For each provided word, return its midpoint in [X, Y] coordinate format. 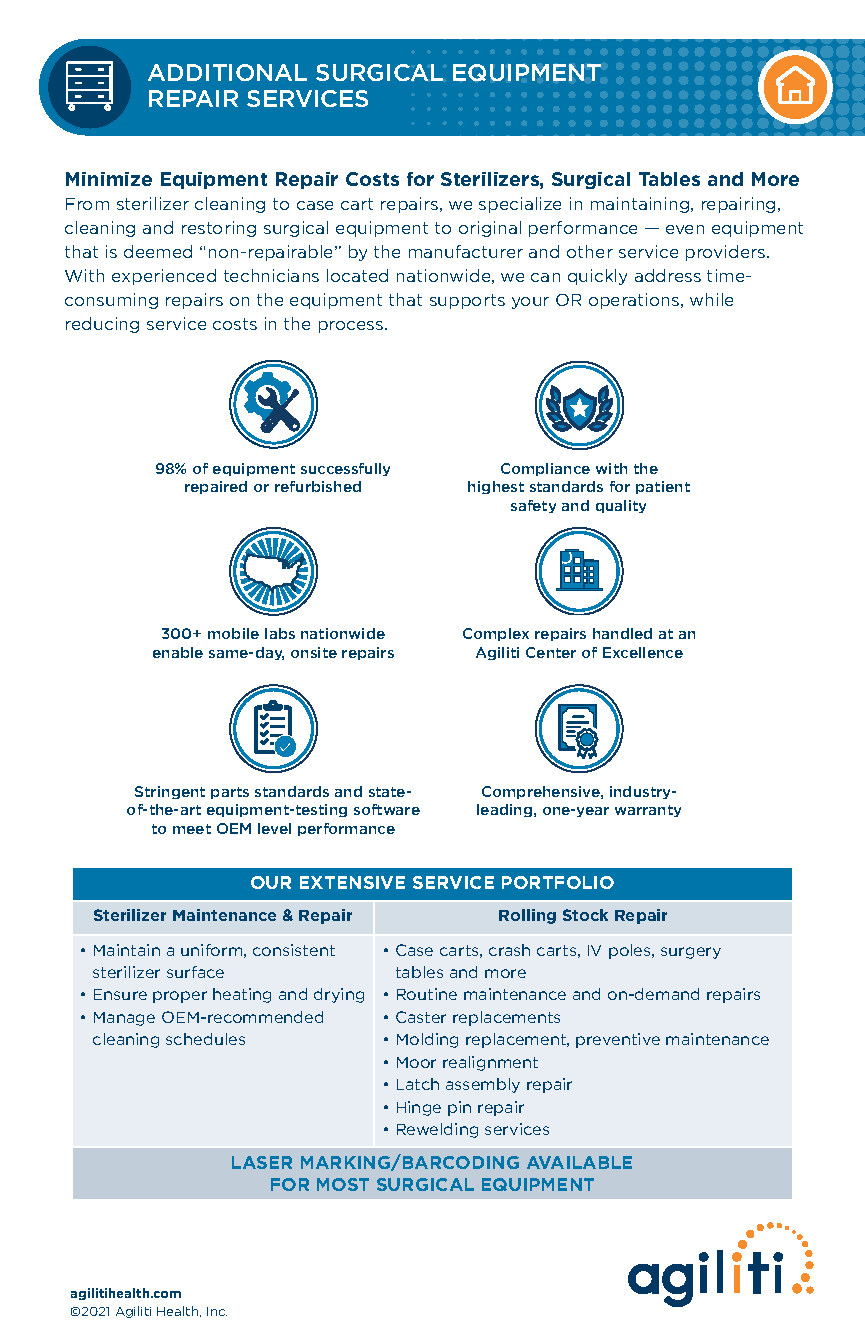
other [590, 251]
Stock [585, 915]
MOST [343, 1184]
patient [663, 487]
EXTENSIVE [352, 882]
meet [192, 829]
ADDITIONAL [227, 72]
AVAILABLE [579, 1162]
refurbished [318, 486]
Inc [217, 1311]
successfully [345, 469]
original [490, 229]
